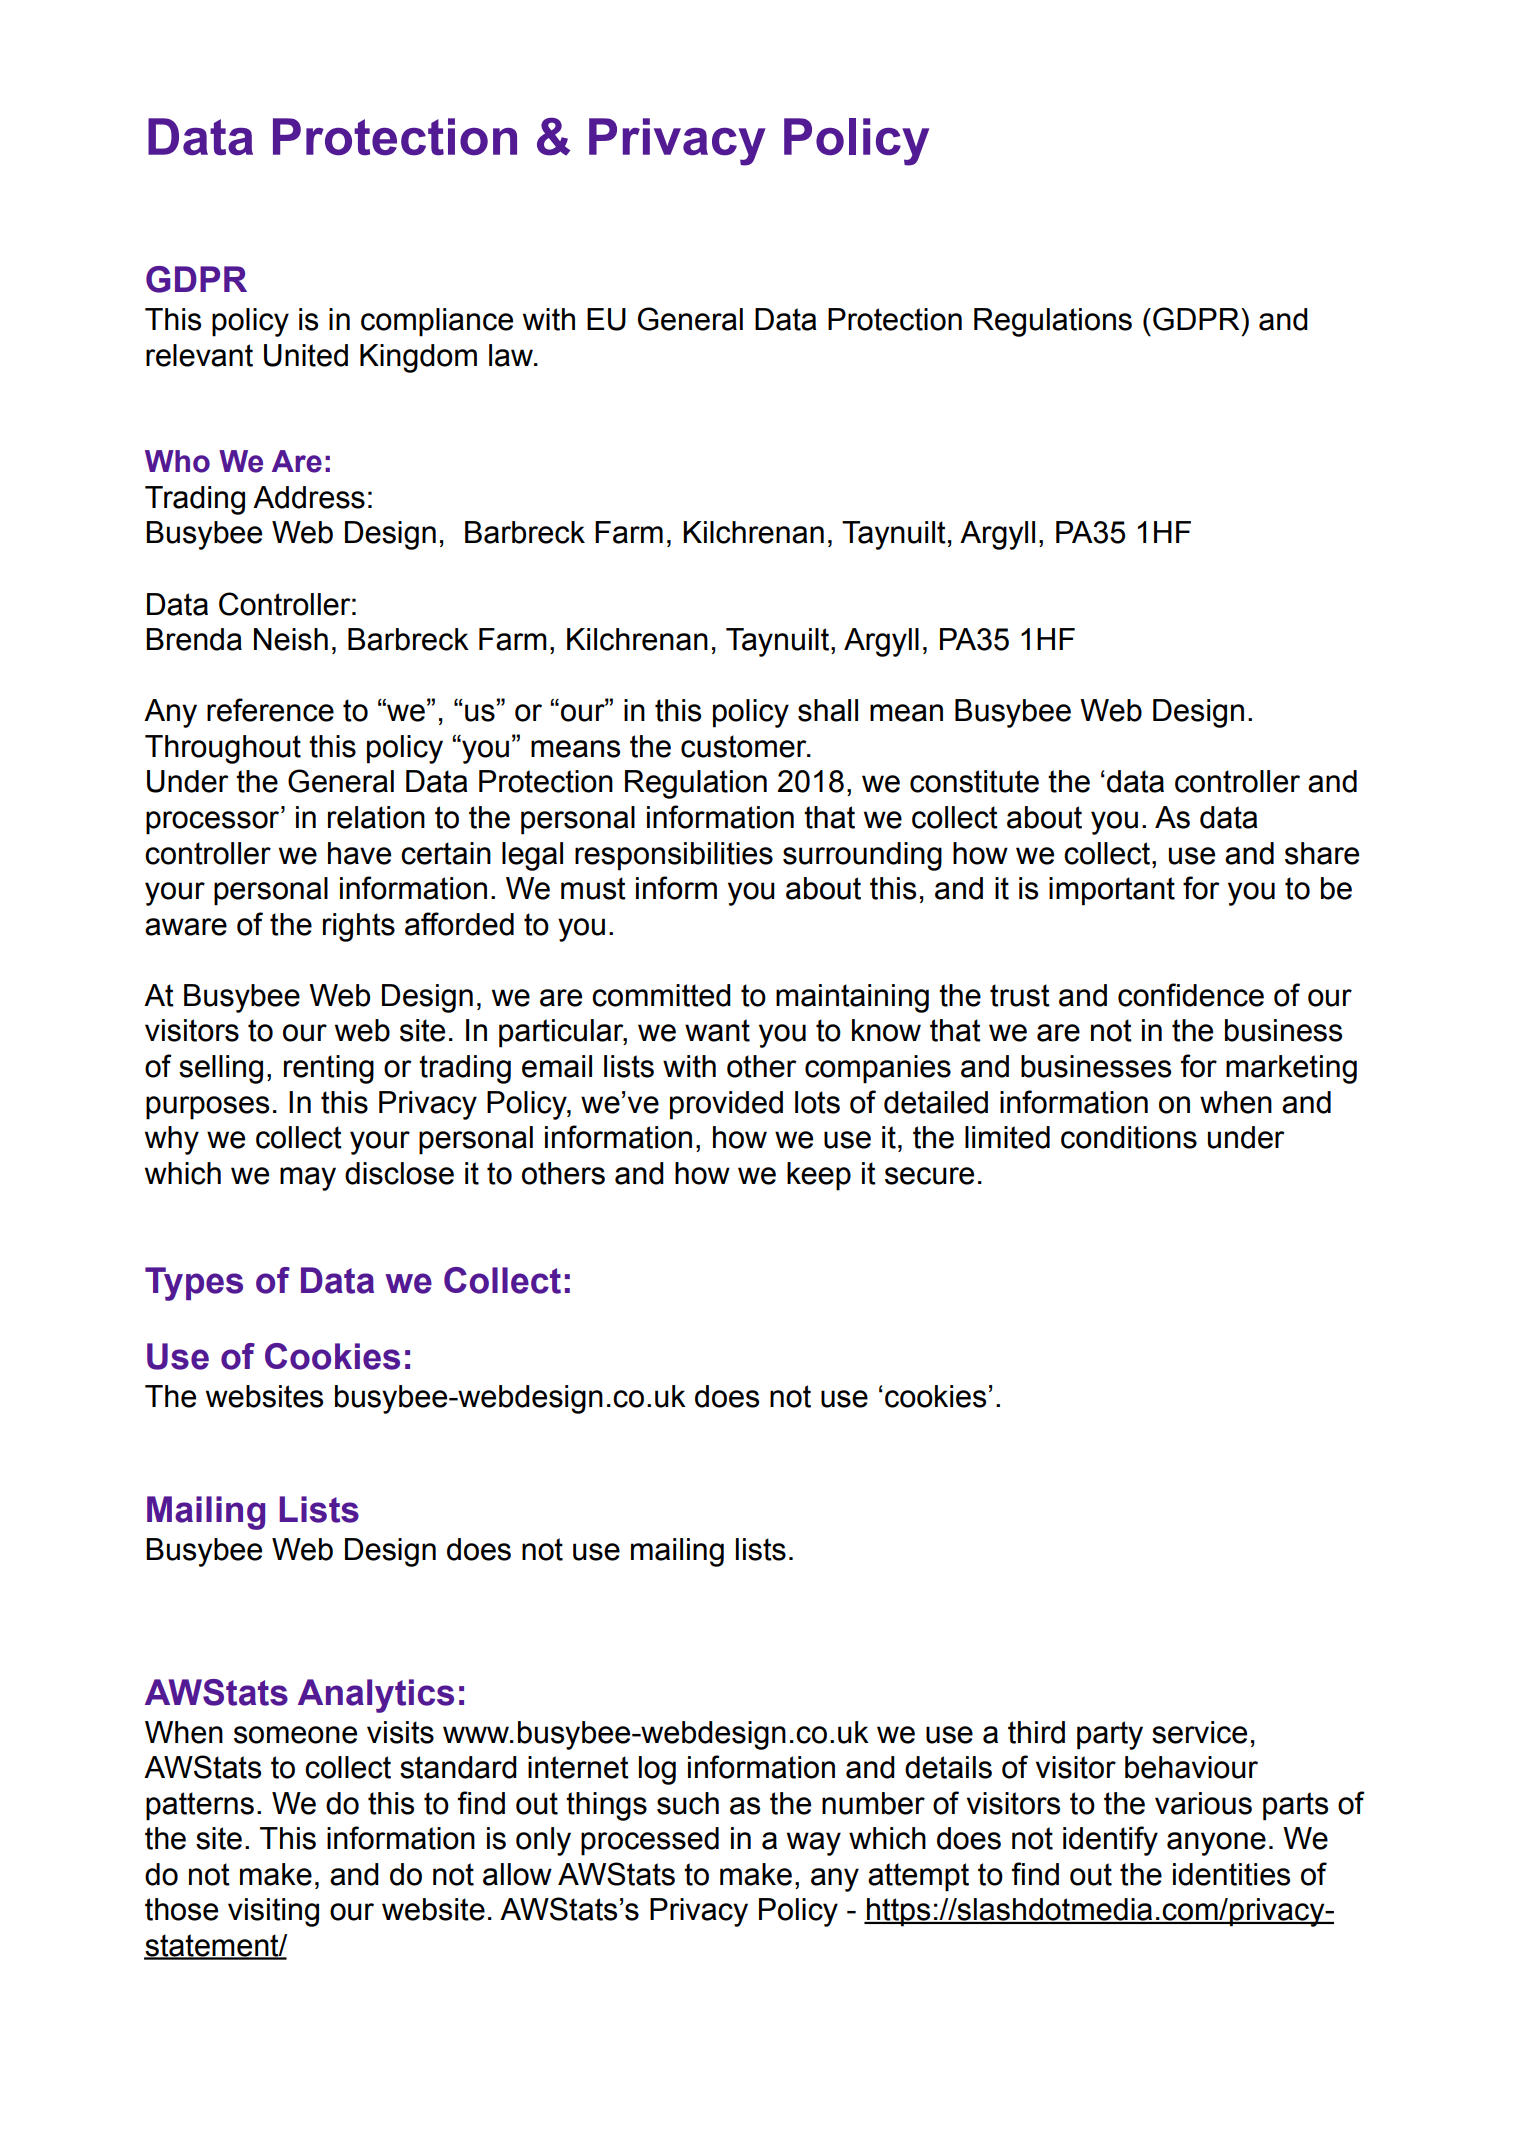 The image size is (1513, 2139). I want to click on visiting, so click(273, 1912).
